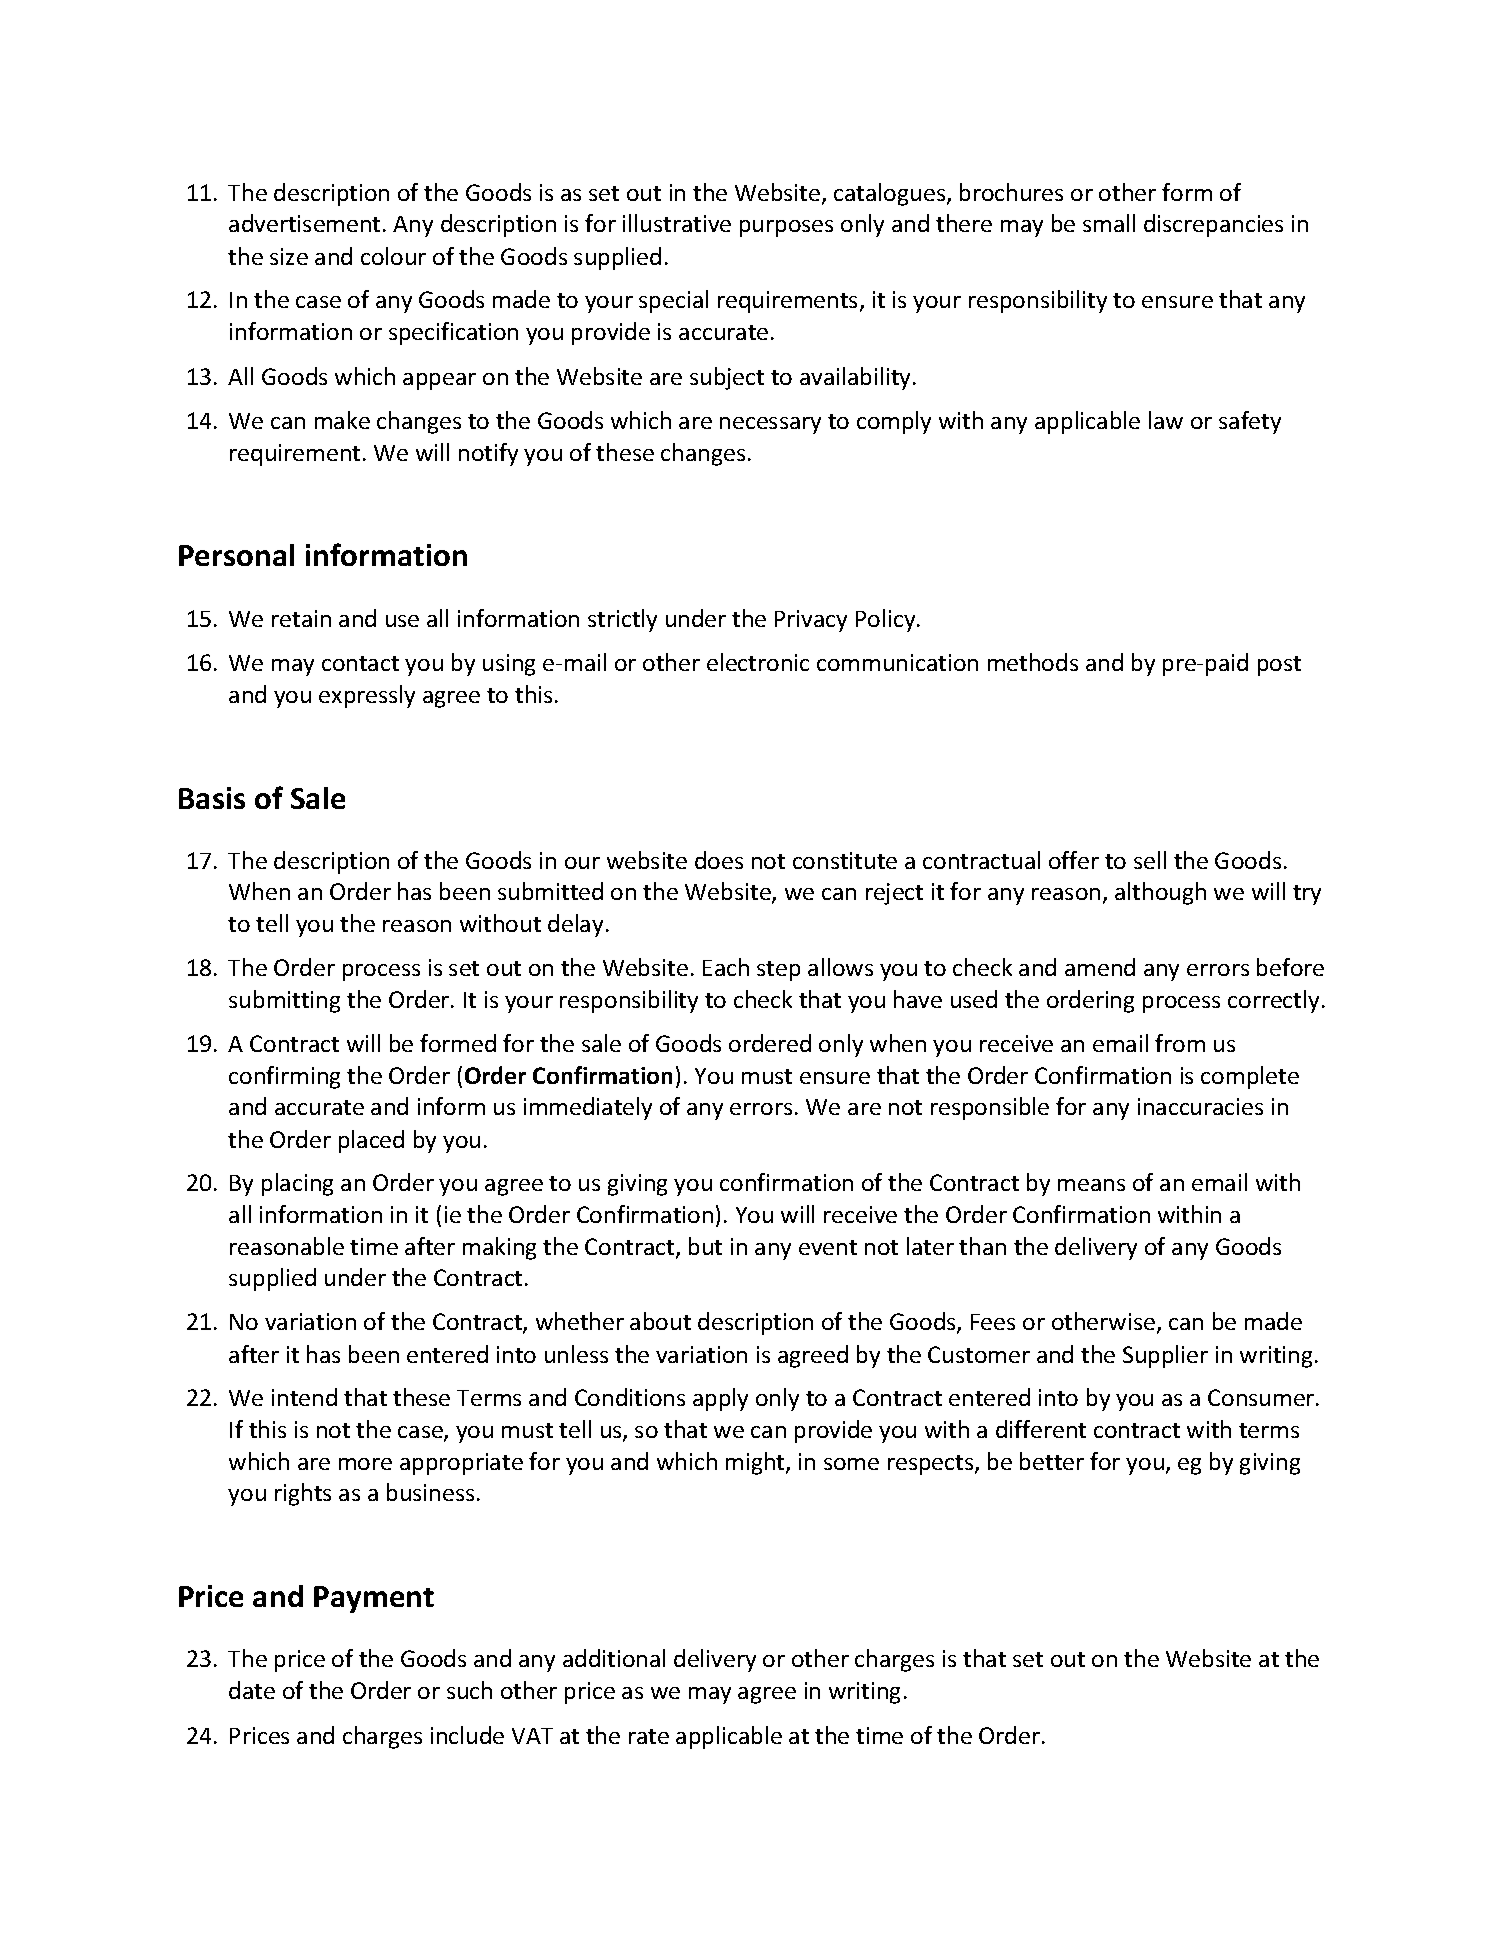  I want to click on additional, so click(614, 1658).
